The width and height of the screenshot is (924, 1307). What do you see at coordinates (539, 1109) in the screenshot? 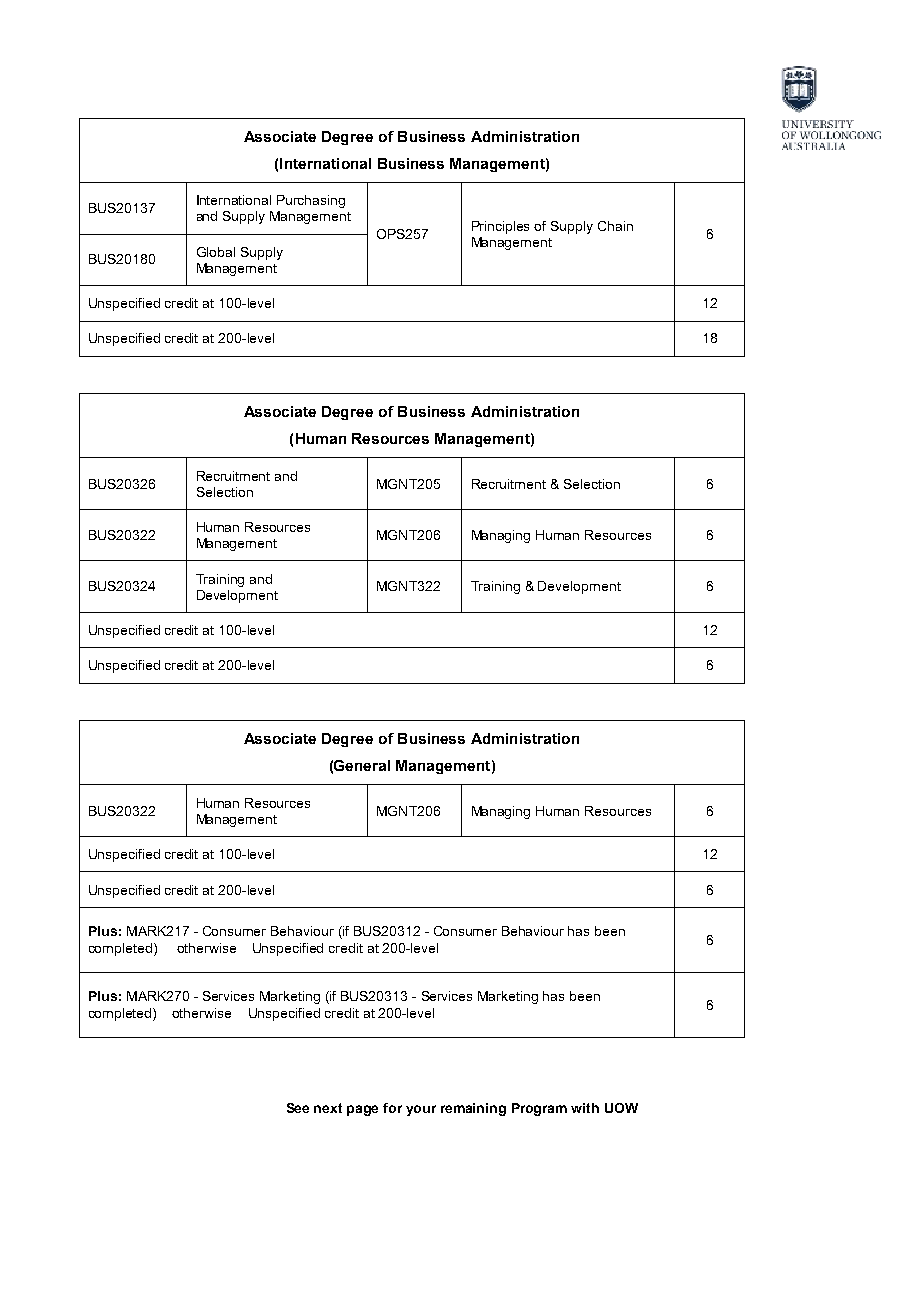
I see `Program` at bounding box center [539, 1109].
